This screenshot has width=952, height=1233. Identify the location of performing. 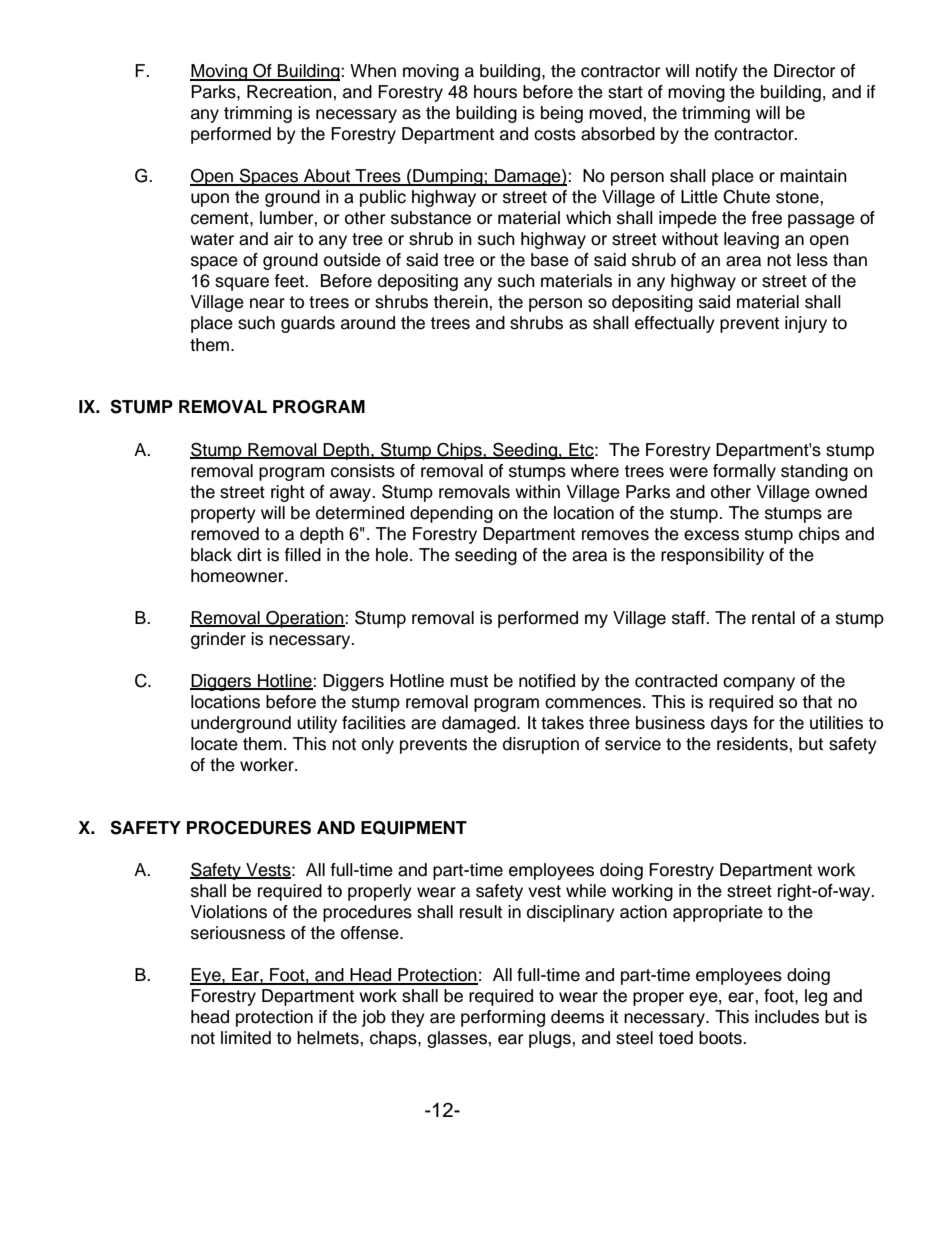
(503, 1018).
